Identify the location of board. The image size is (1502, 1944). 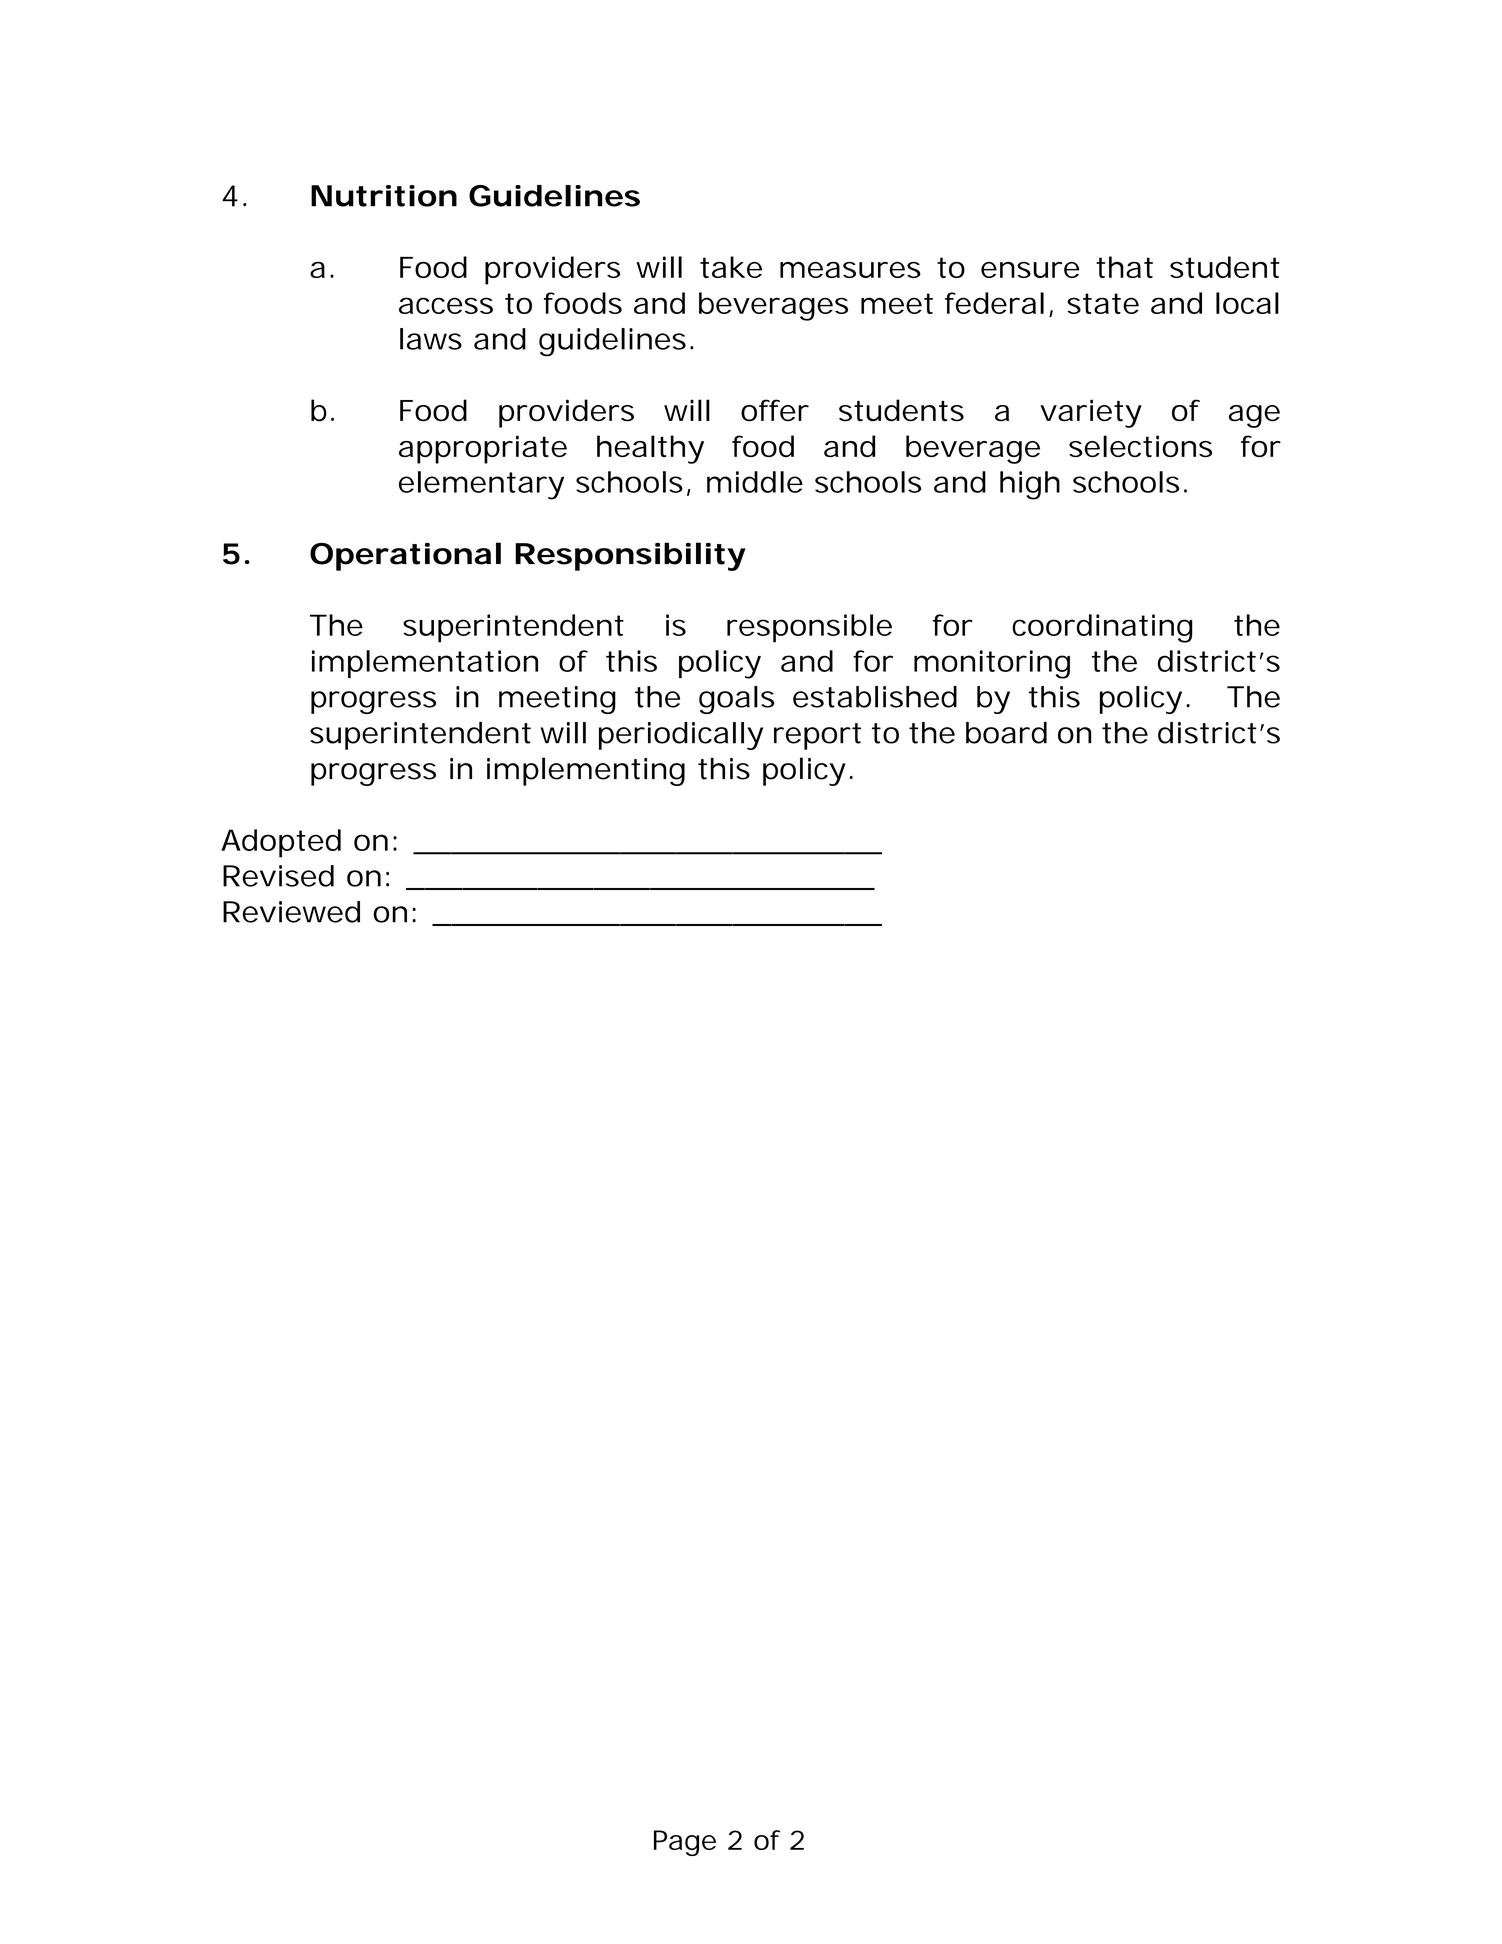
(1006, 733).
